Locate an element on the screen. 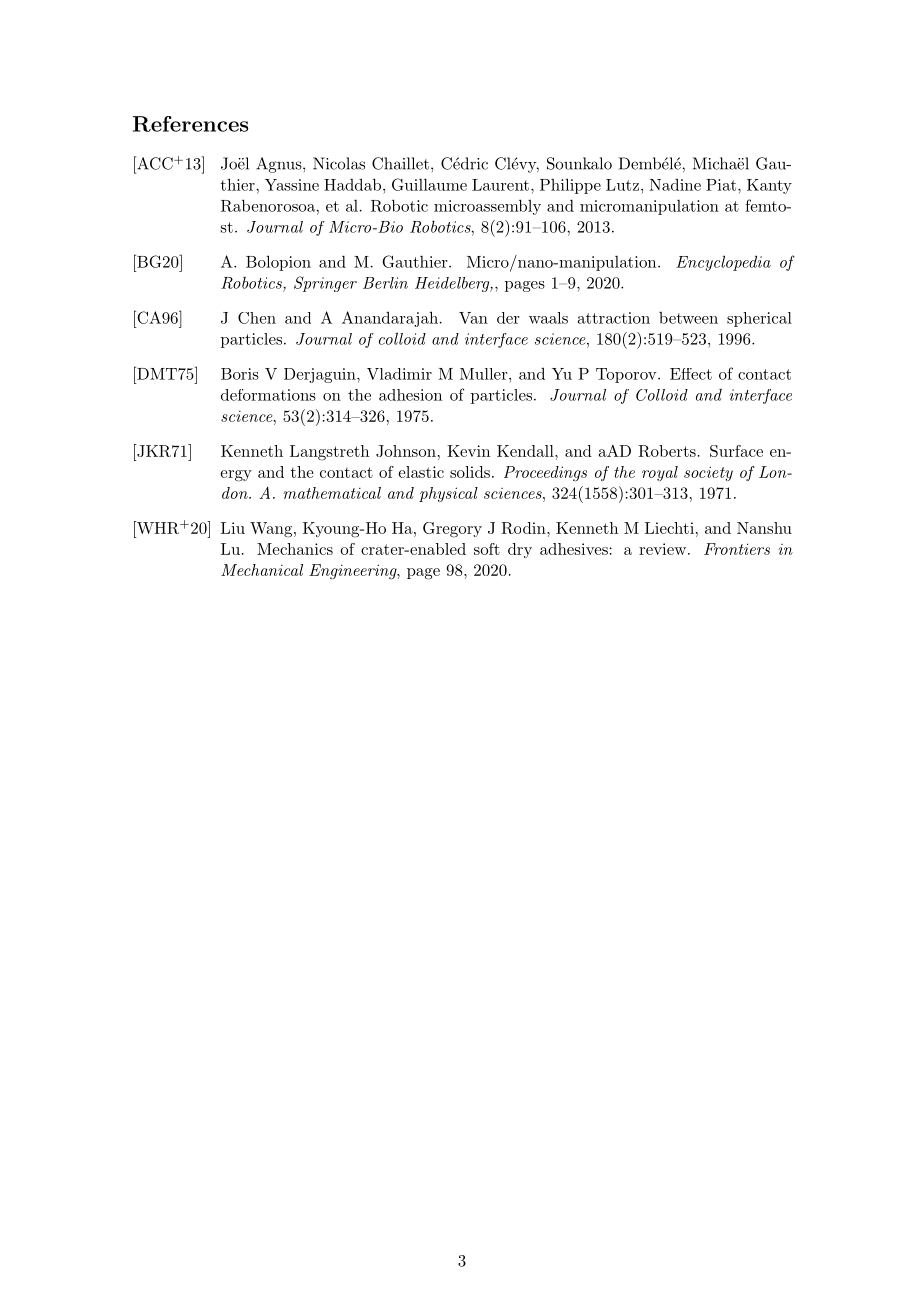  Laurent is located at coordinates (500, 185).
